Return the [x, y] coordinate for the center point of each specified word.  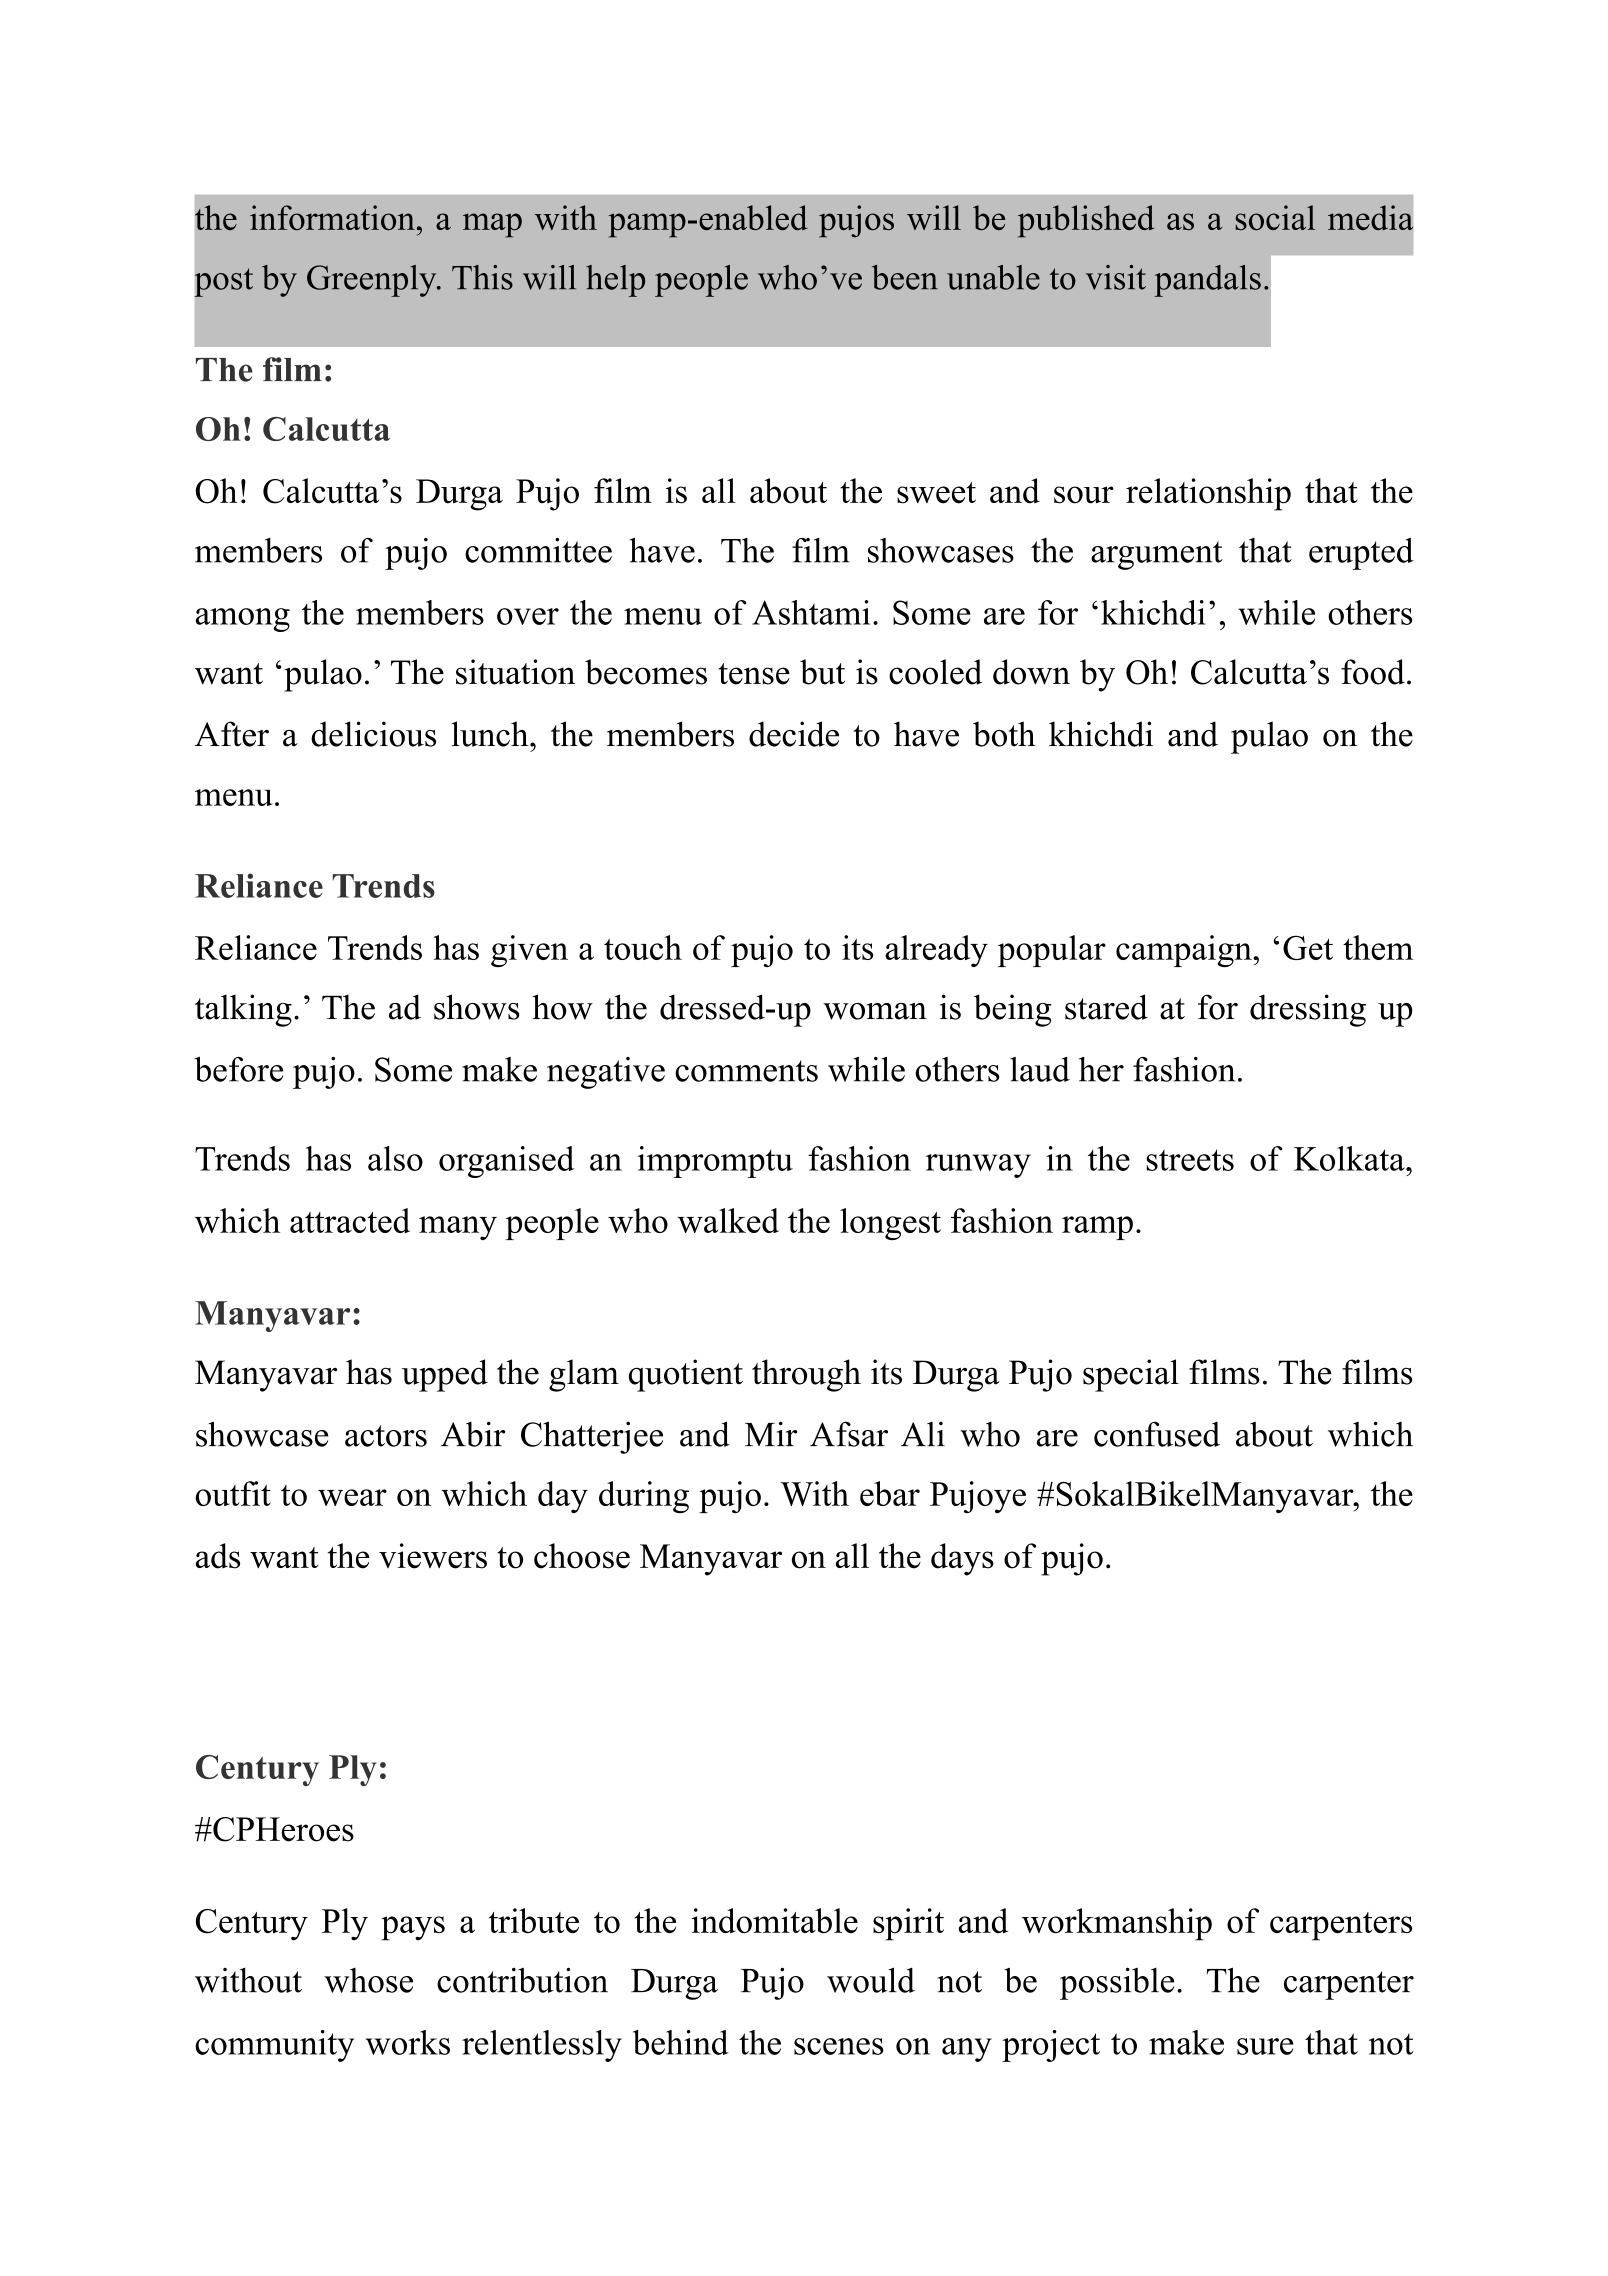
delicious [373, 734]
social [1275, 217]
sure [1265, 2046]
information [332, 217]
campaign [1185, 951]
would [871, 1980]
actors [386, 1436]
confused [1157, 1434]
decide [794, 734]
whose [368, 1980]
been [905, 277]
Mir [771, 1433]
